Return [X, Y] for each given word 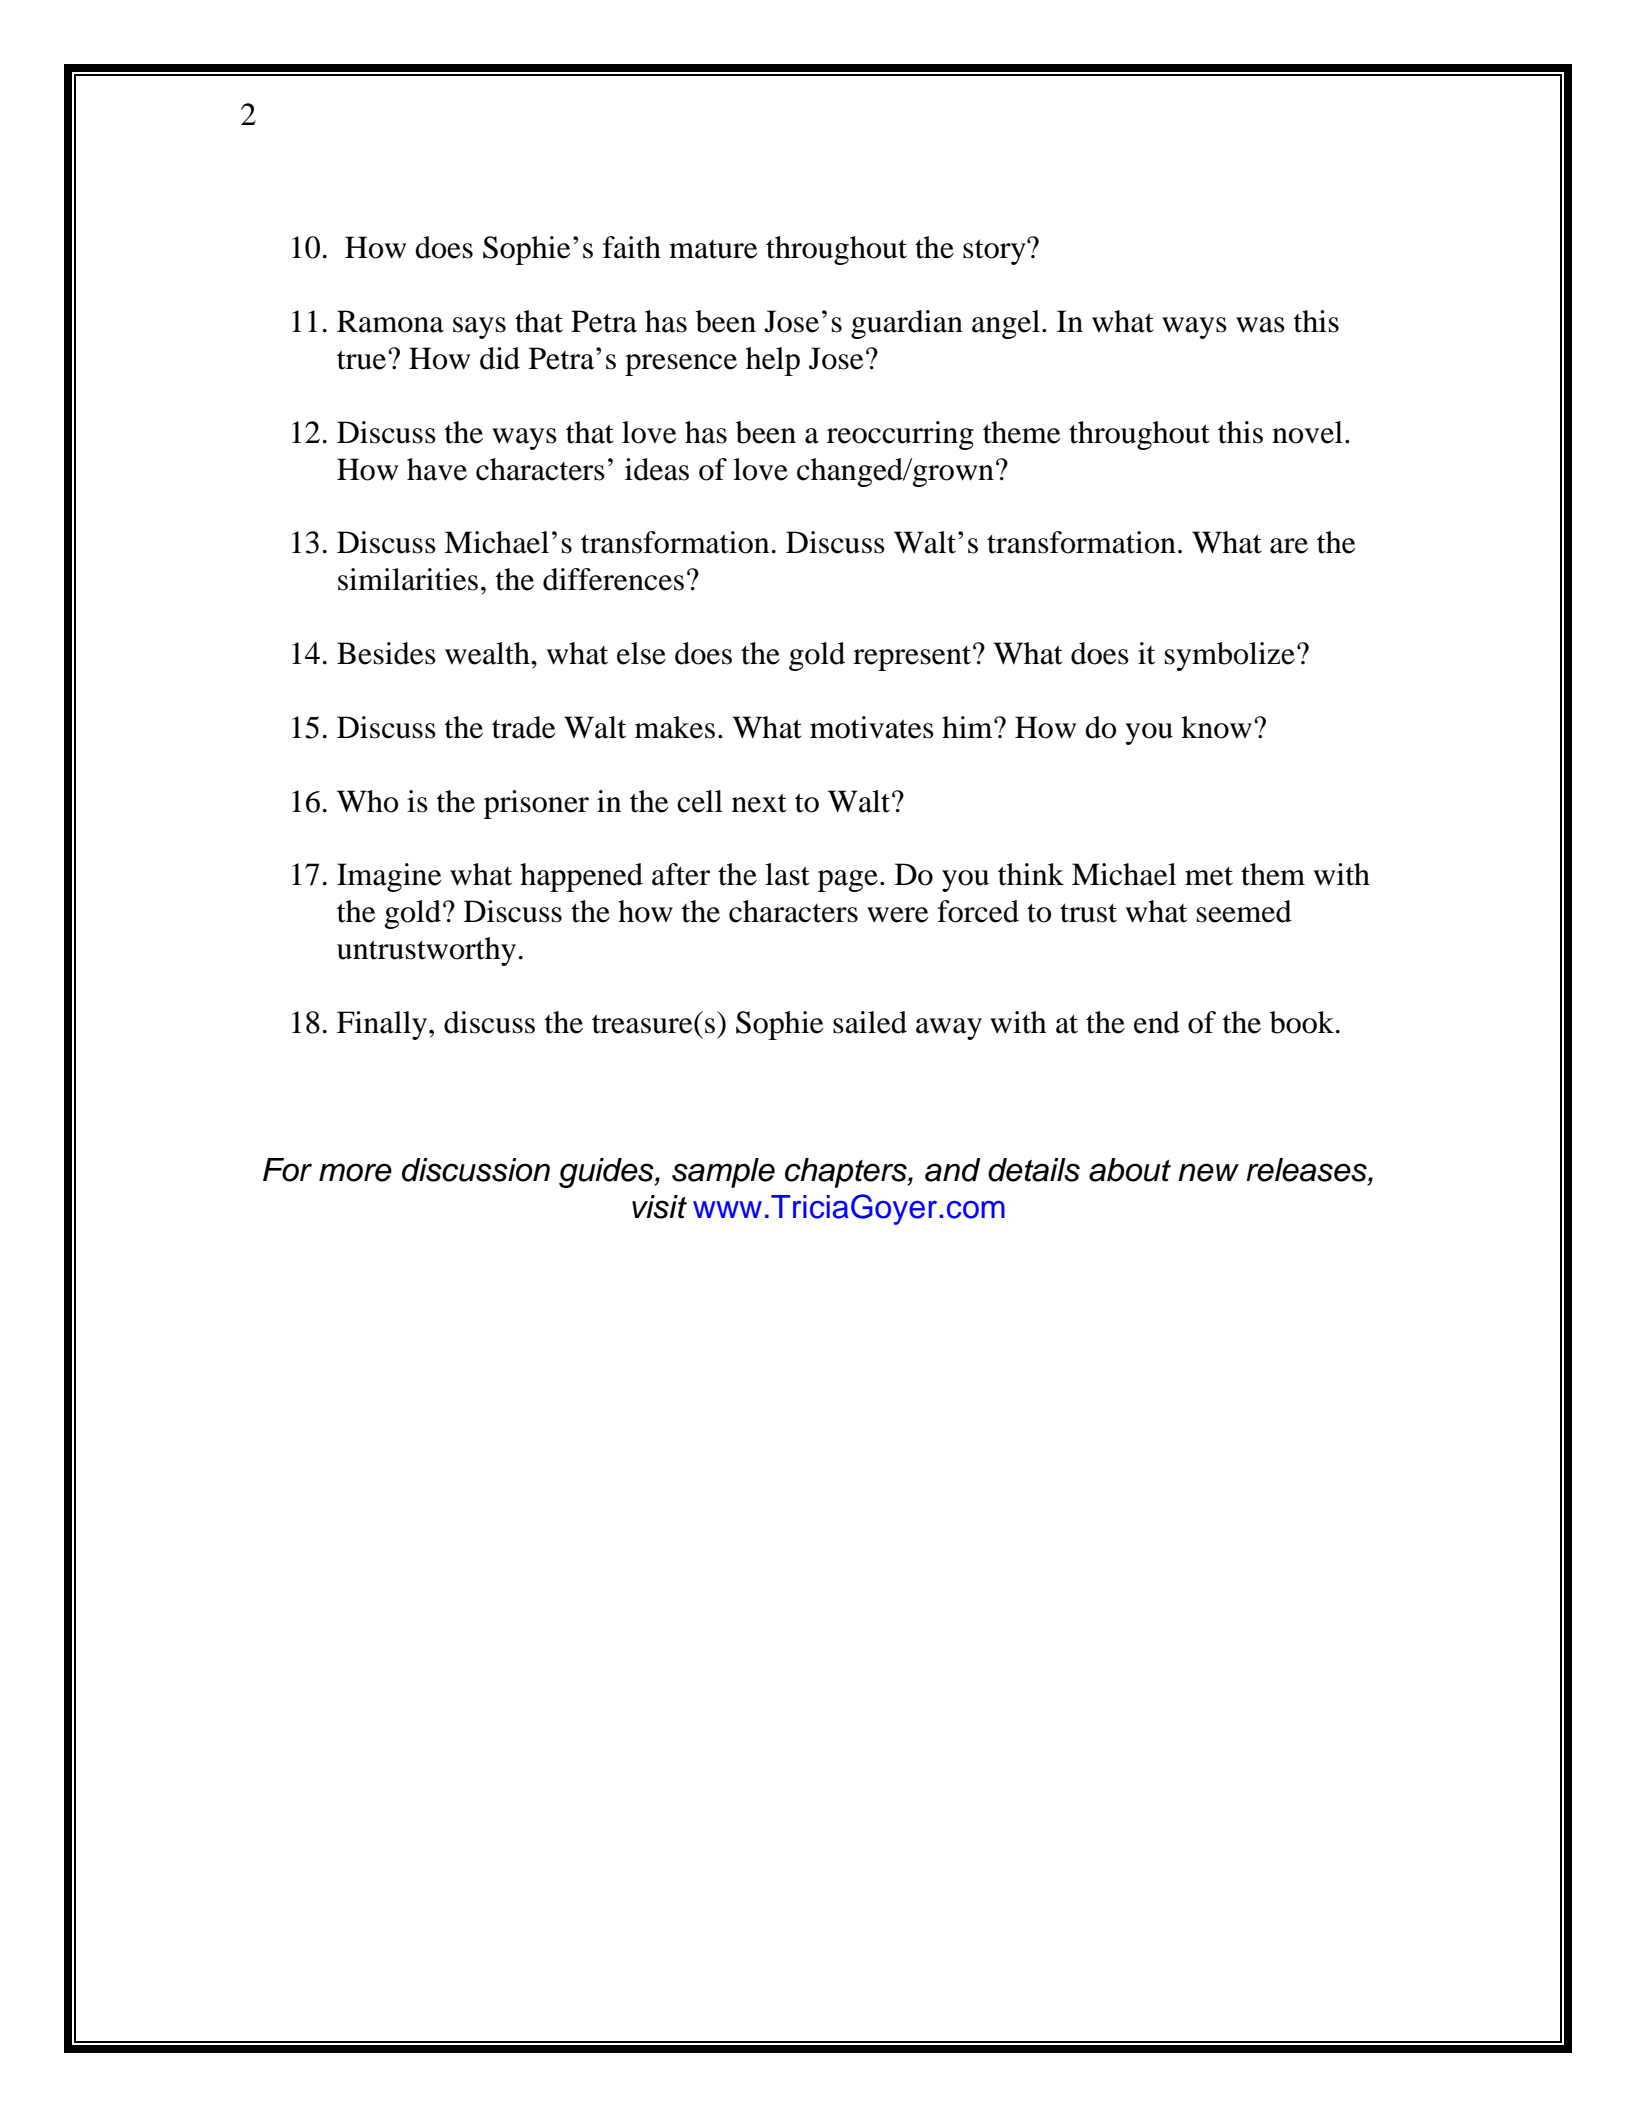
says [479, 328]
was [1260, 325]
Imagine [389, 877]
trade [524, 727]
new [1208, 1172]
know [1216, 727]
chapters [847, 1173]
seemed [1244, 911]
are [1289, 546]
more [355, 1172]
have [437, 469]
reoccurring [900, 435]
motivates [872, 727]
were [898, 915]
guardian [907, 324]
